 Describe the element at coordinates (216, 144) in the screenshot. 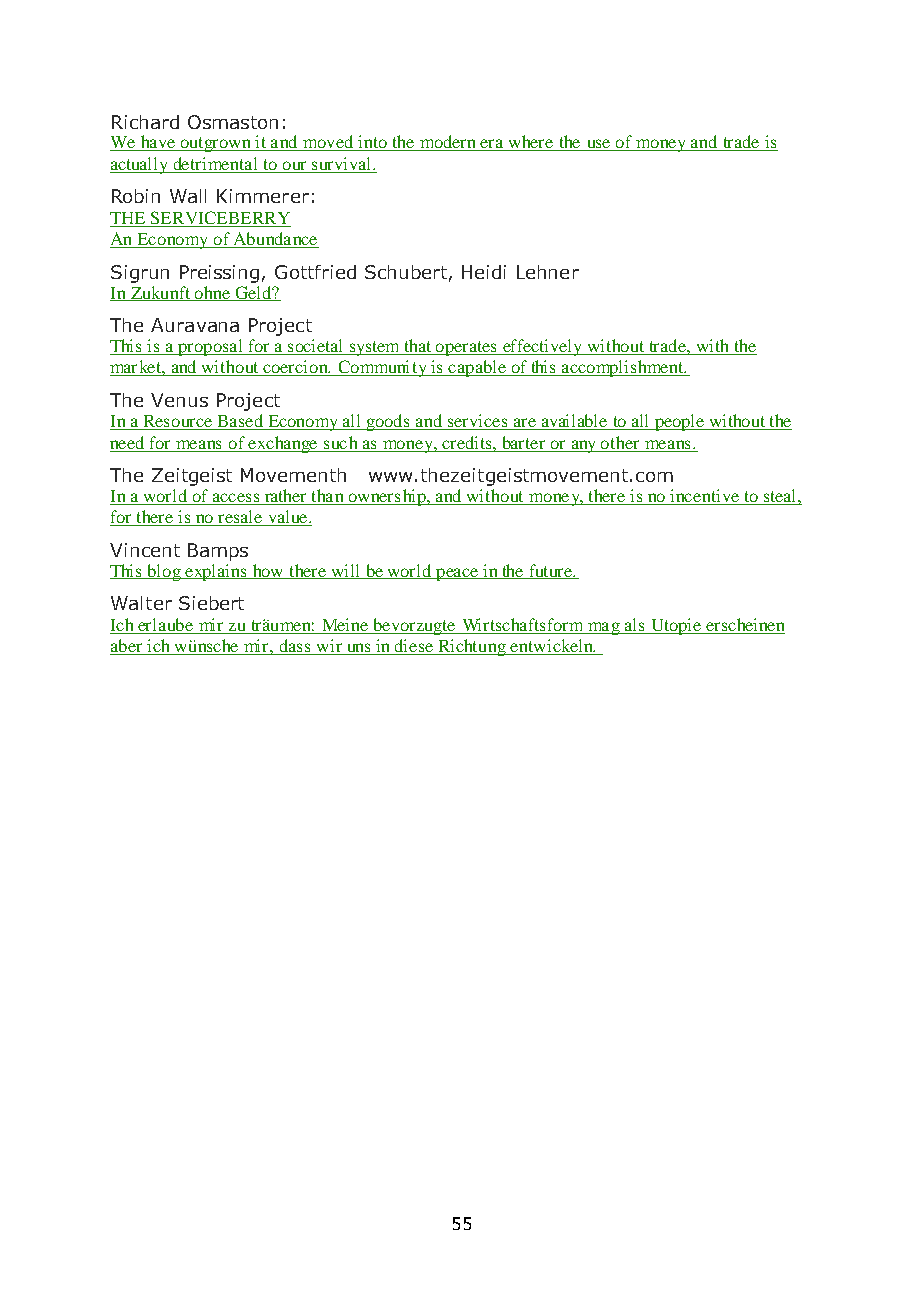

I see `outgrown` at that location.
